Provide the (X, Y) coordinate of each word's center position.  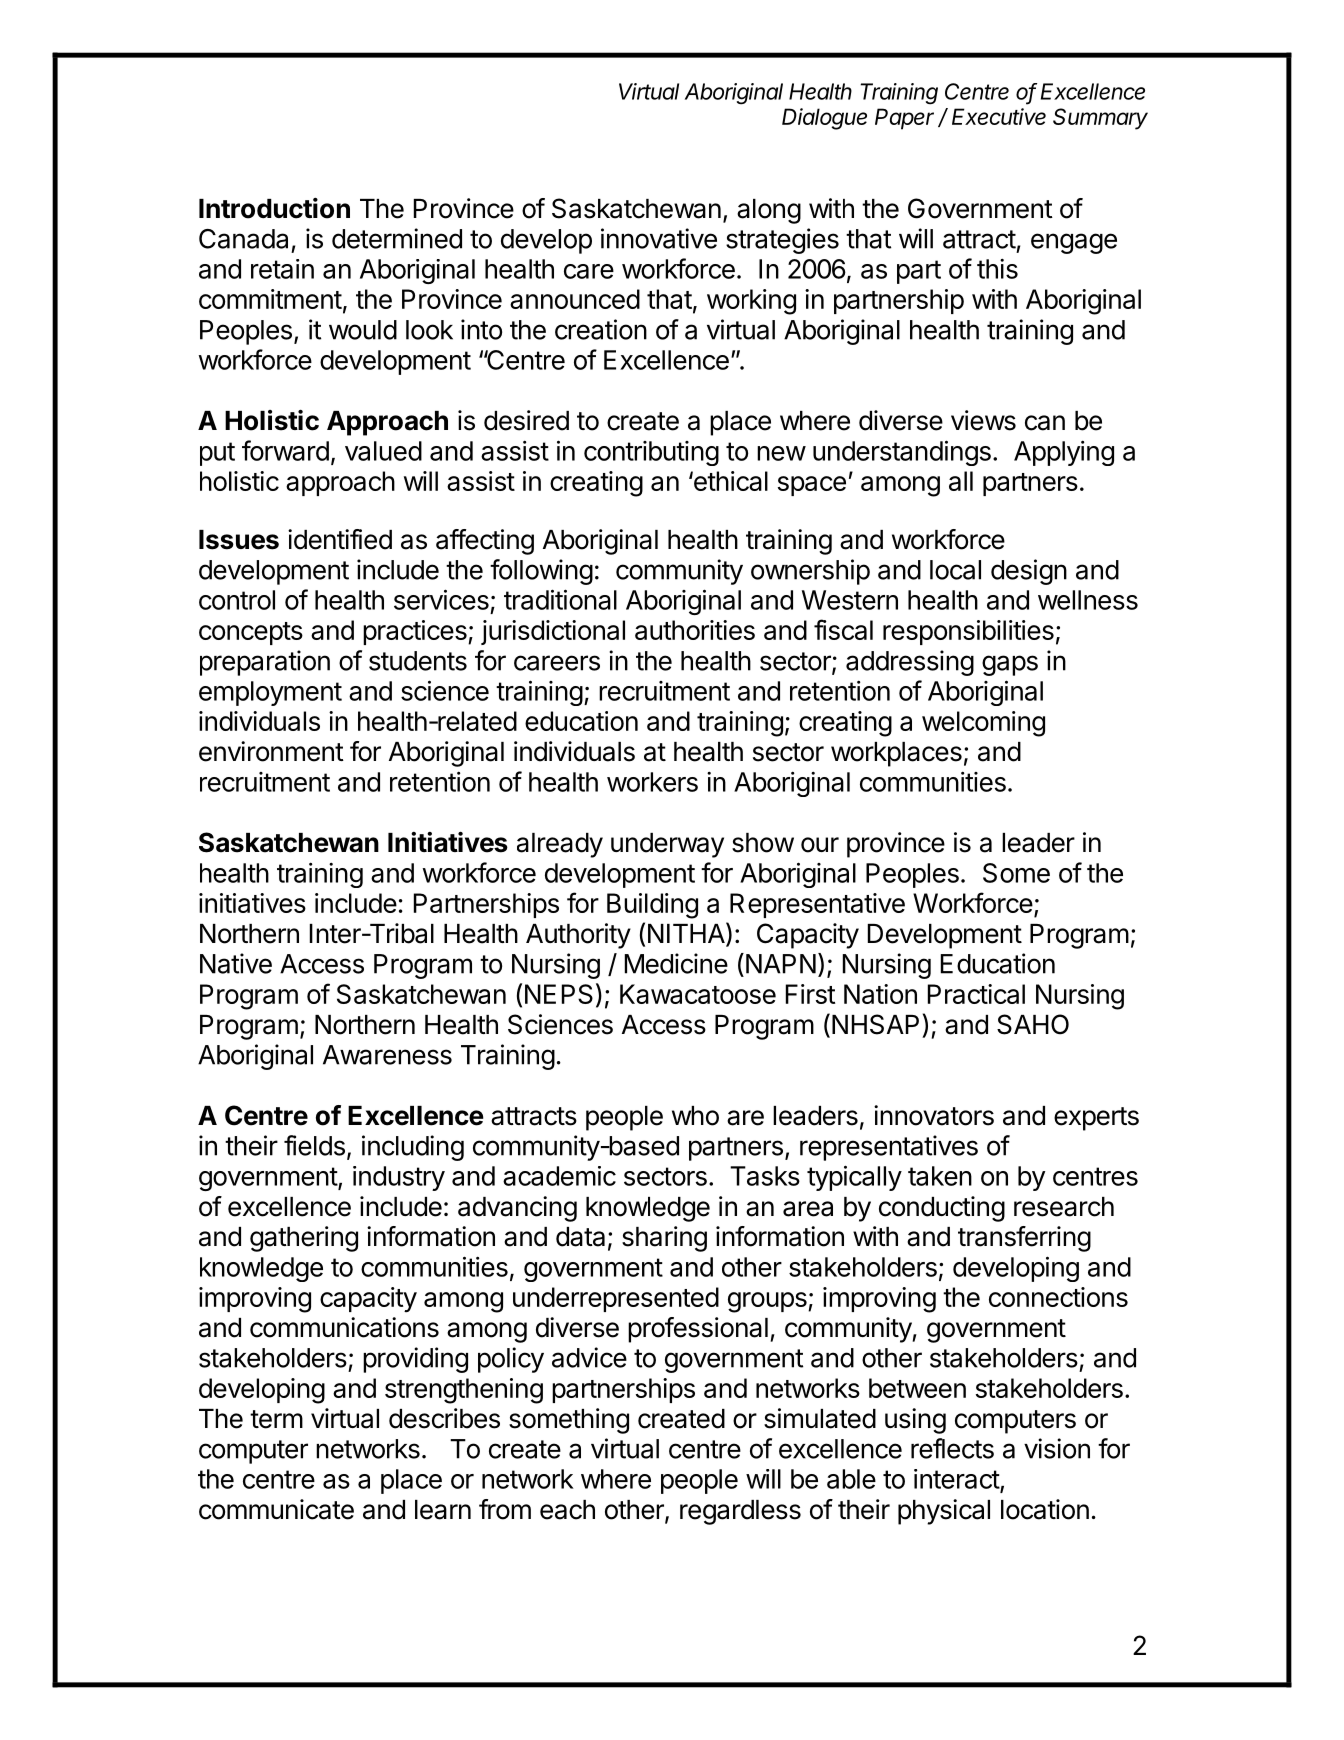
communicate (276, 1509)
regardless (740, 1512)
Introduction (274, 208)
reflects (952, 1448)
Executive (999, 116)
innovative (659, 238)
